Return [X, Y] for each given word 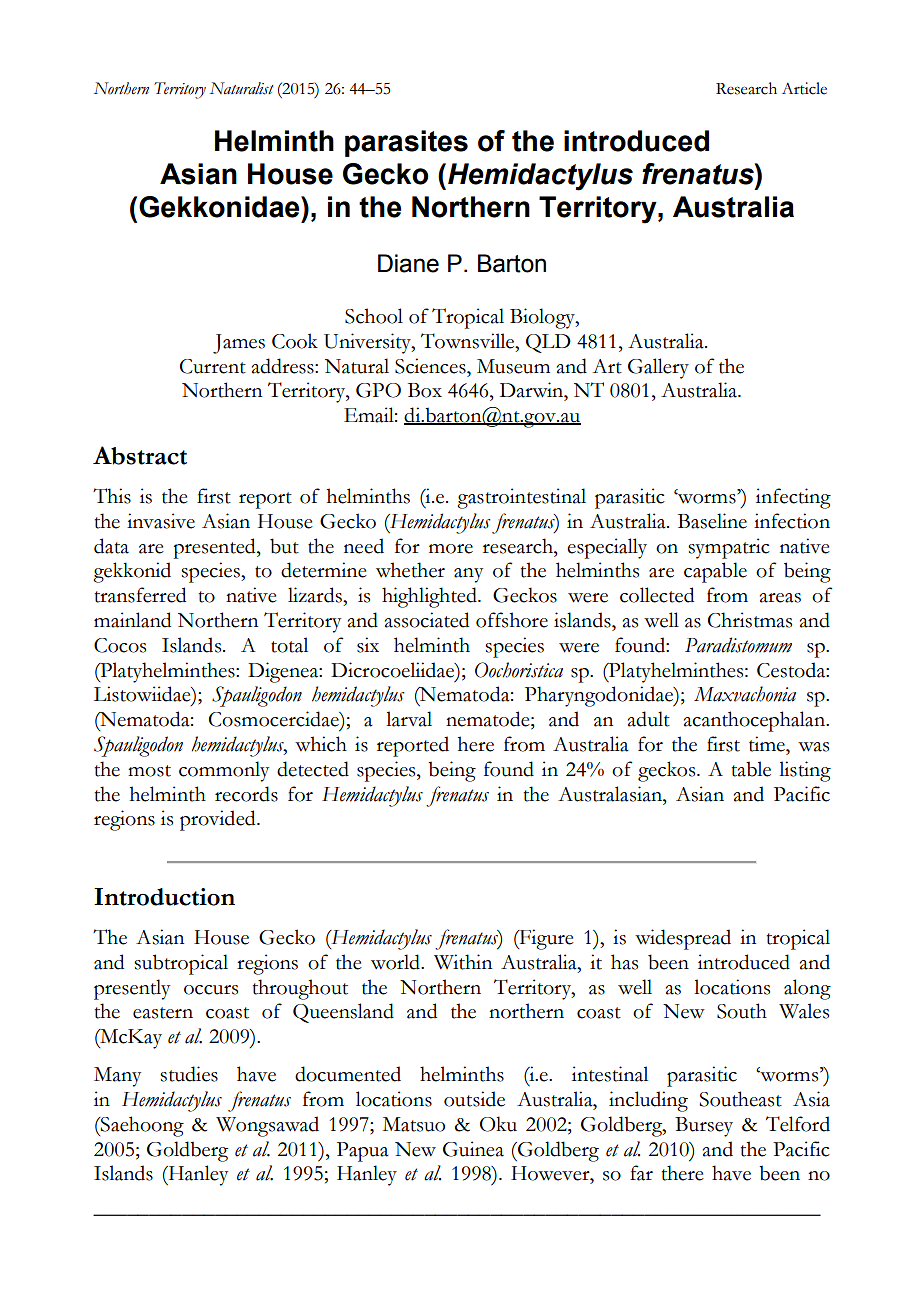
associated [427, 620]
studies [189, 1074]
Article [804, 88]
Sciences [431, 366]
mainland [132, 620]
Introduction [164, 897]
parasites [406, 143]
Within [463, 962]
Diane [408, 263]
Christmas [750, 620]
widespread [683, 939]
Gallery [658, 368]
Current [213, 366]
